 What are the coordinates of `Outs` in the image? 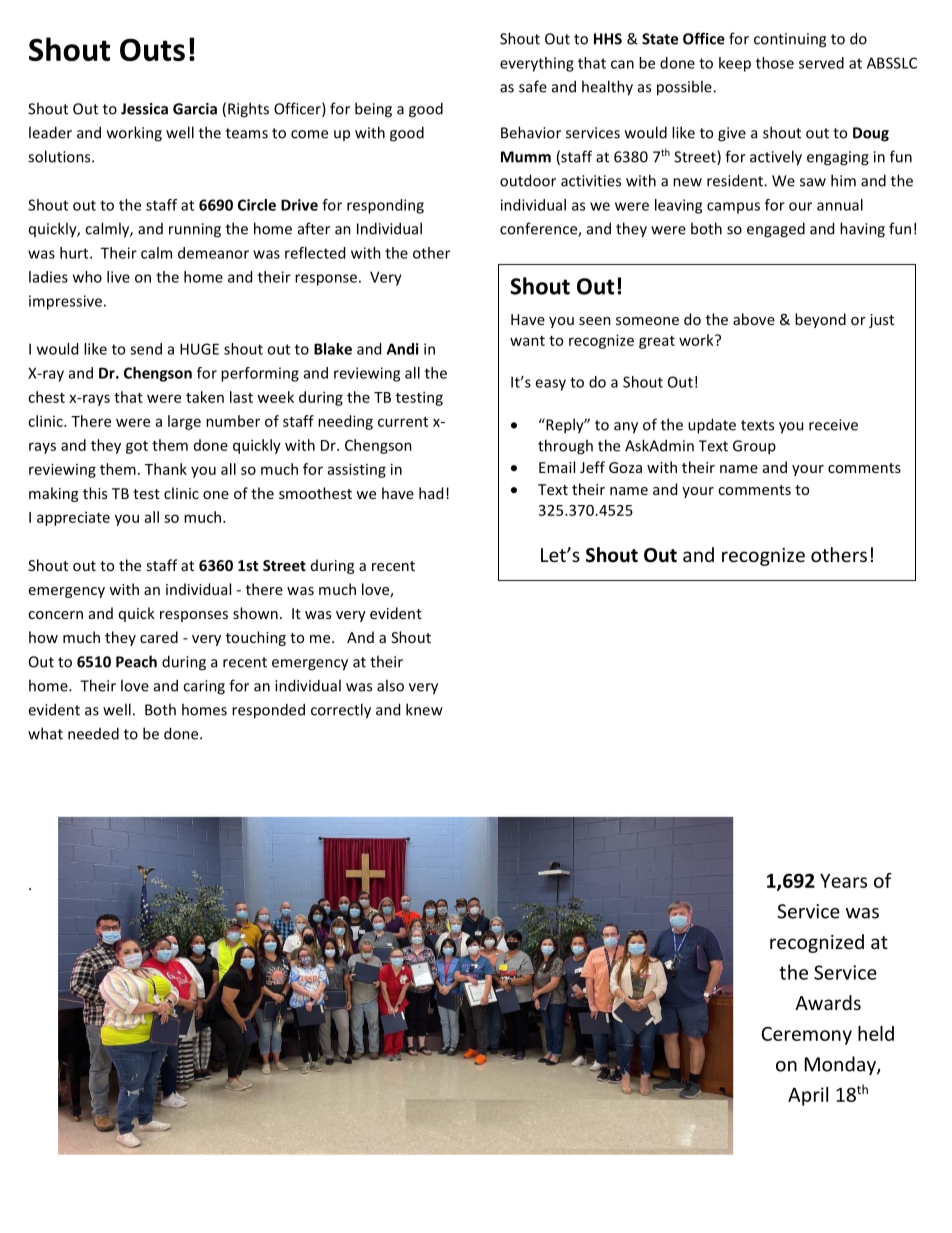 It's located at (152, 49).
